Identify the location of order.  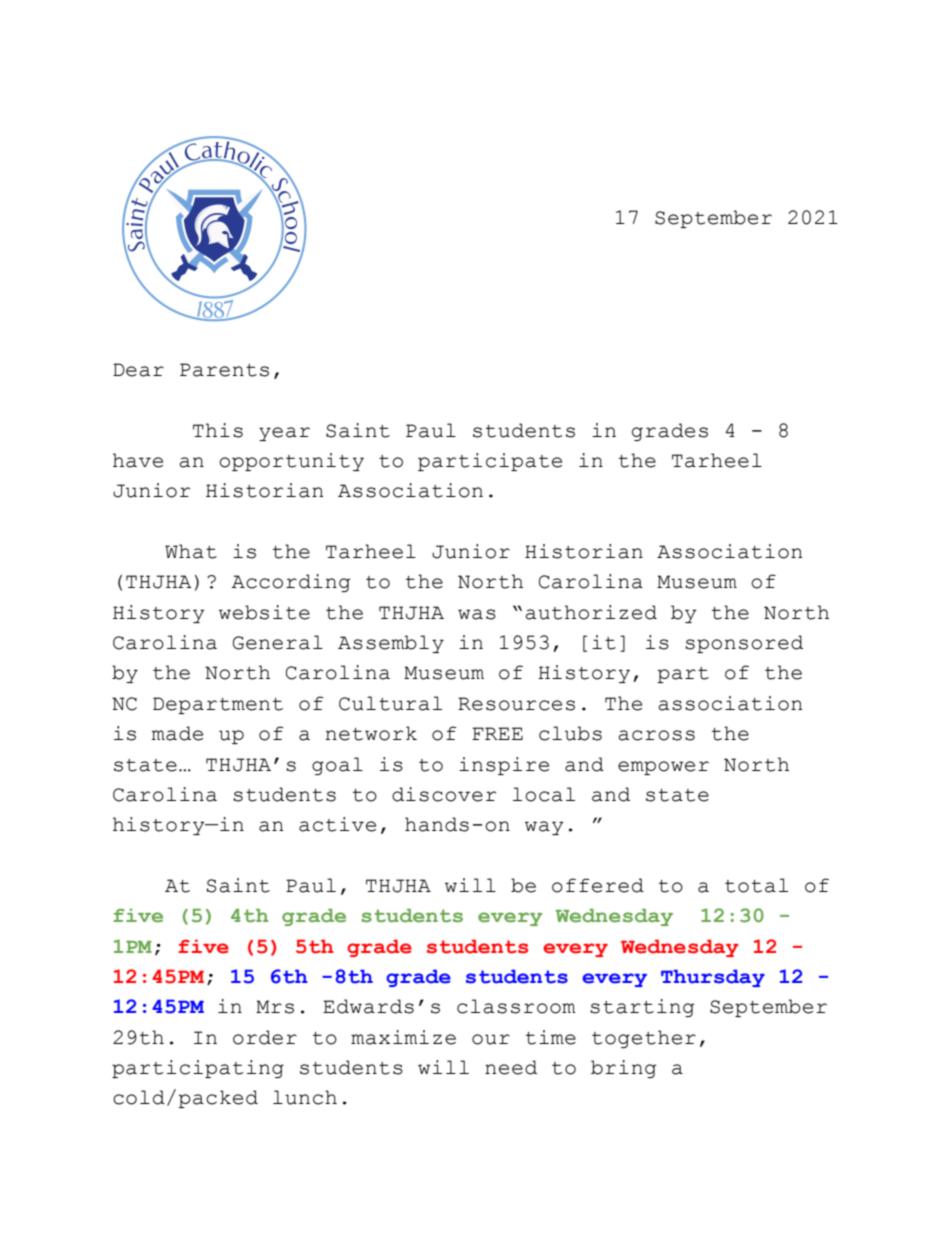
(265, 1037).
